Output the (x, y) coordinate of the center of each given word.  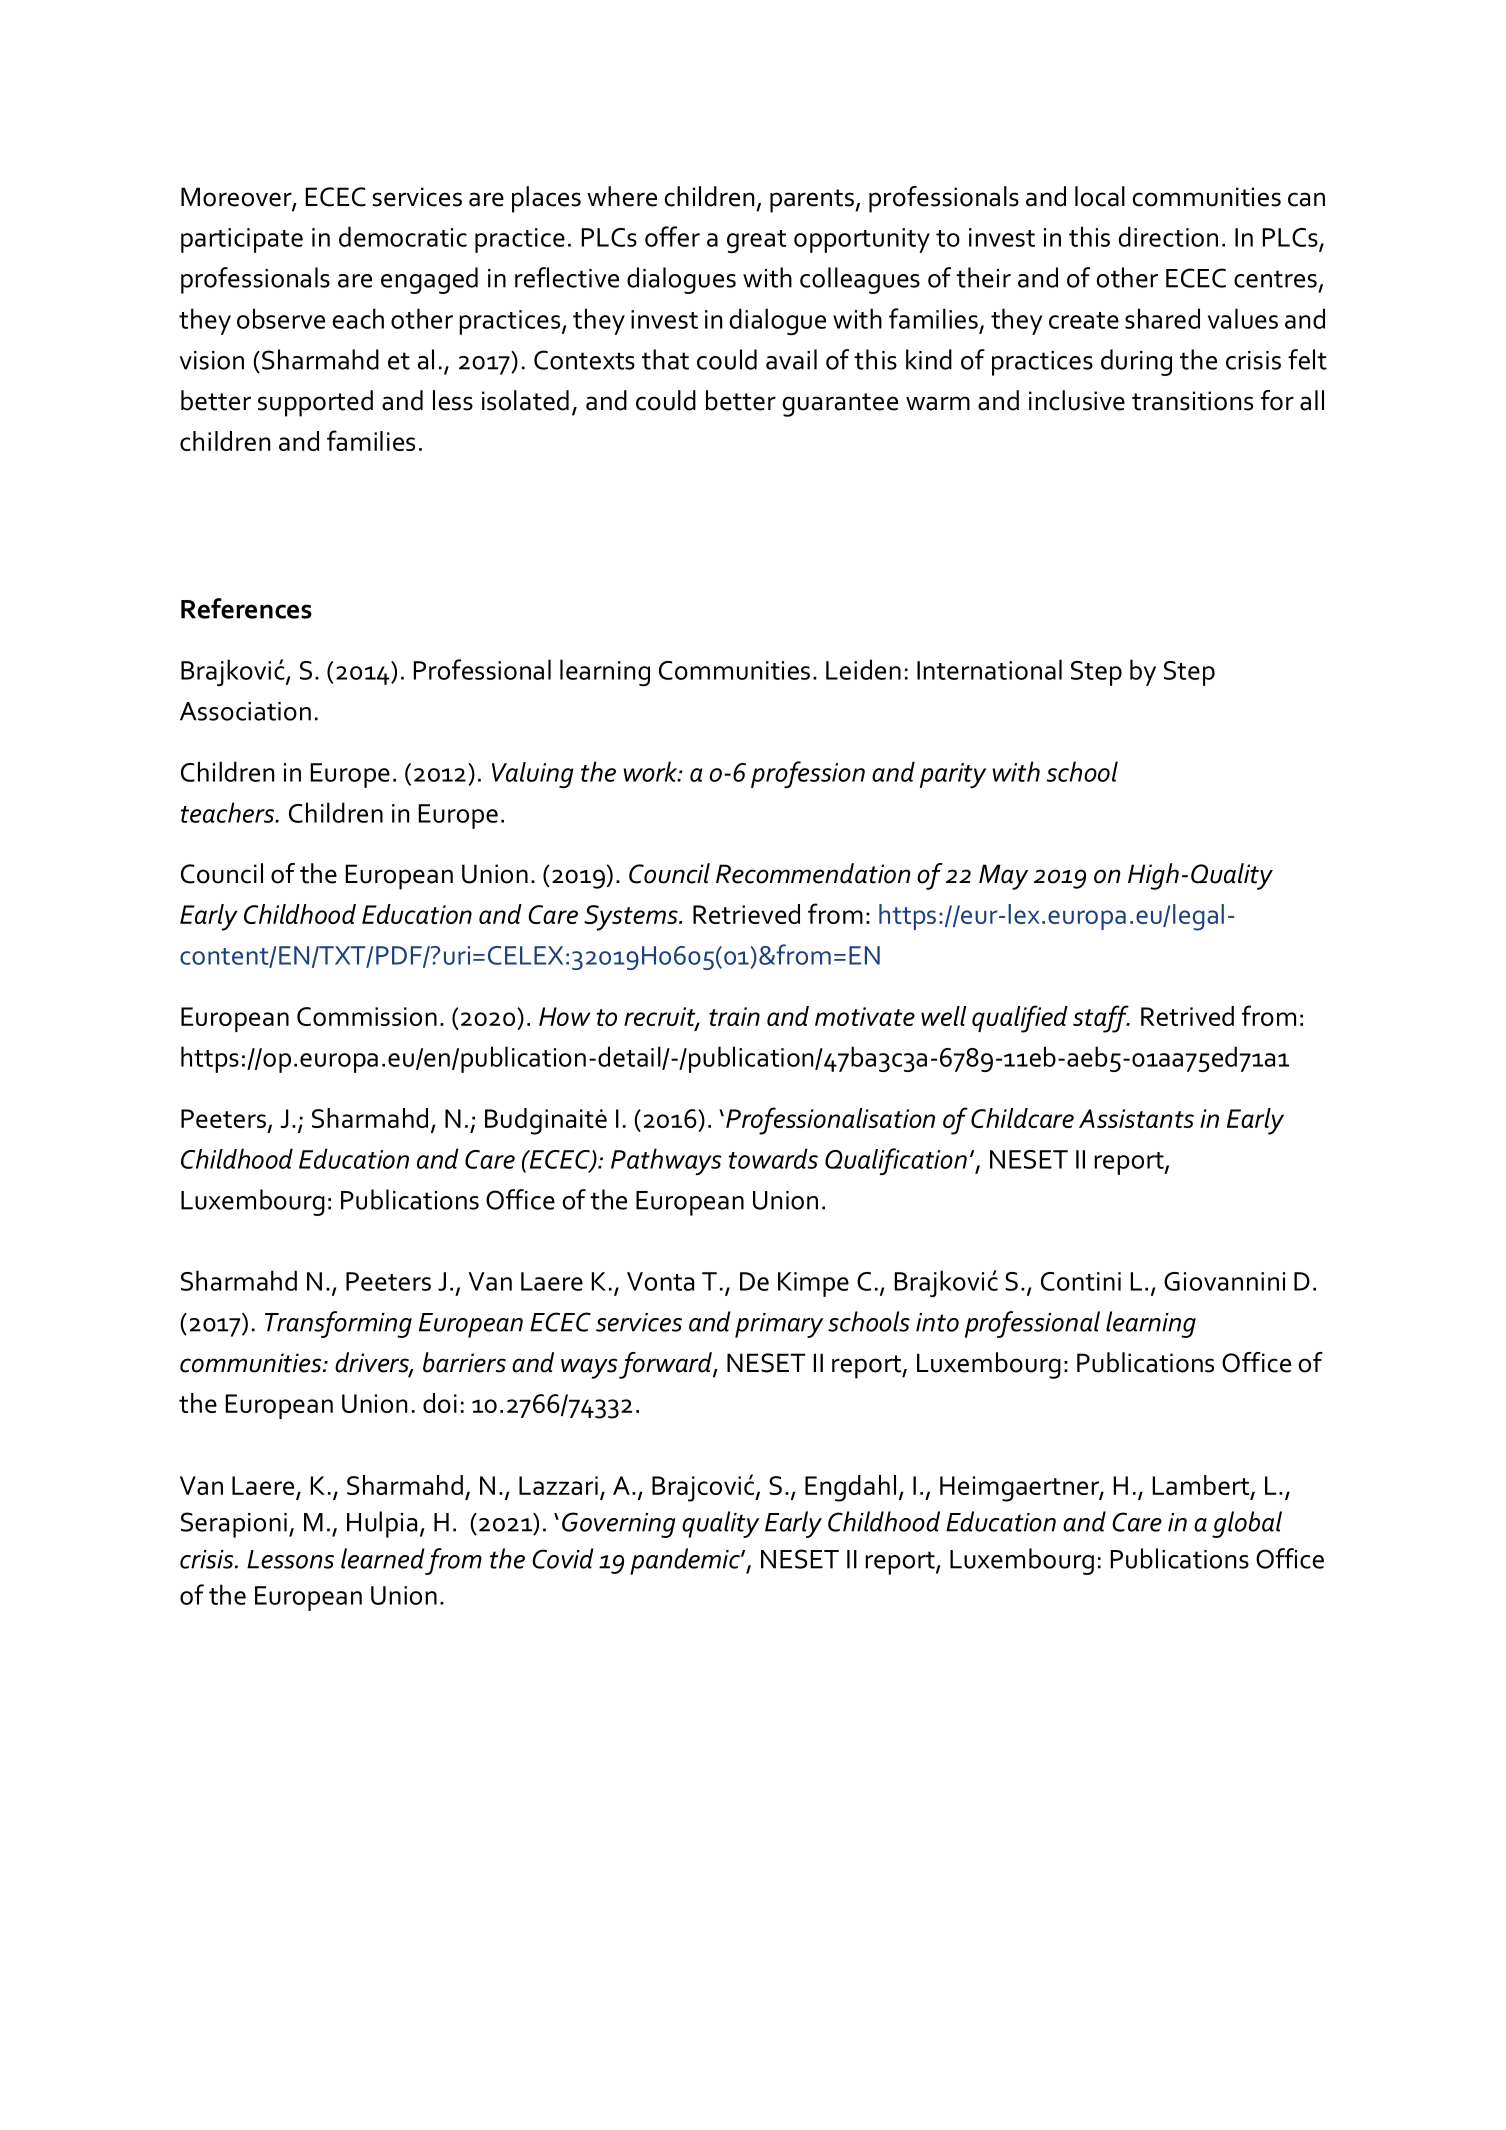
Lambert (1202, 1486)
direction (1168, 236)
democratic (403, 236)
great (756, 241)
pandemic (686, 1561)
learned (383, 1558)
